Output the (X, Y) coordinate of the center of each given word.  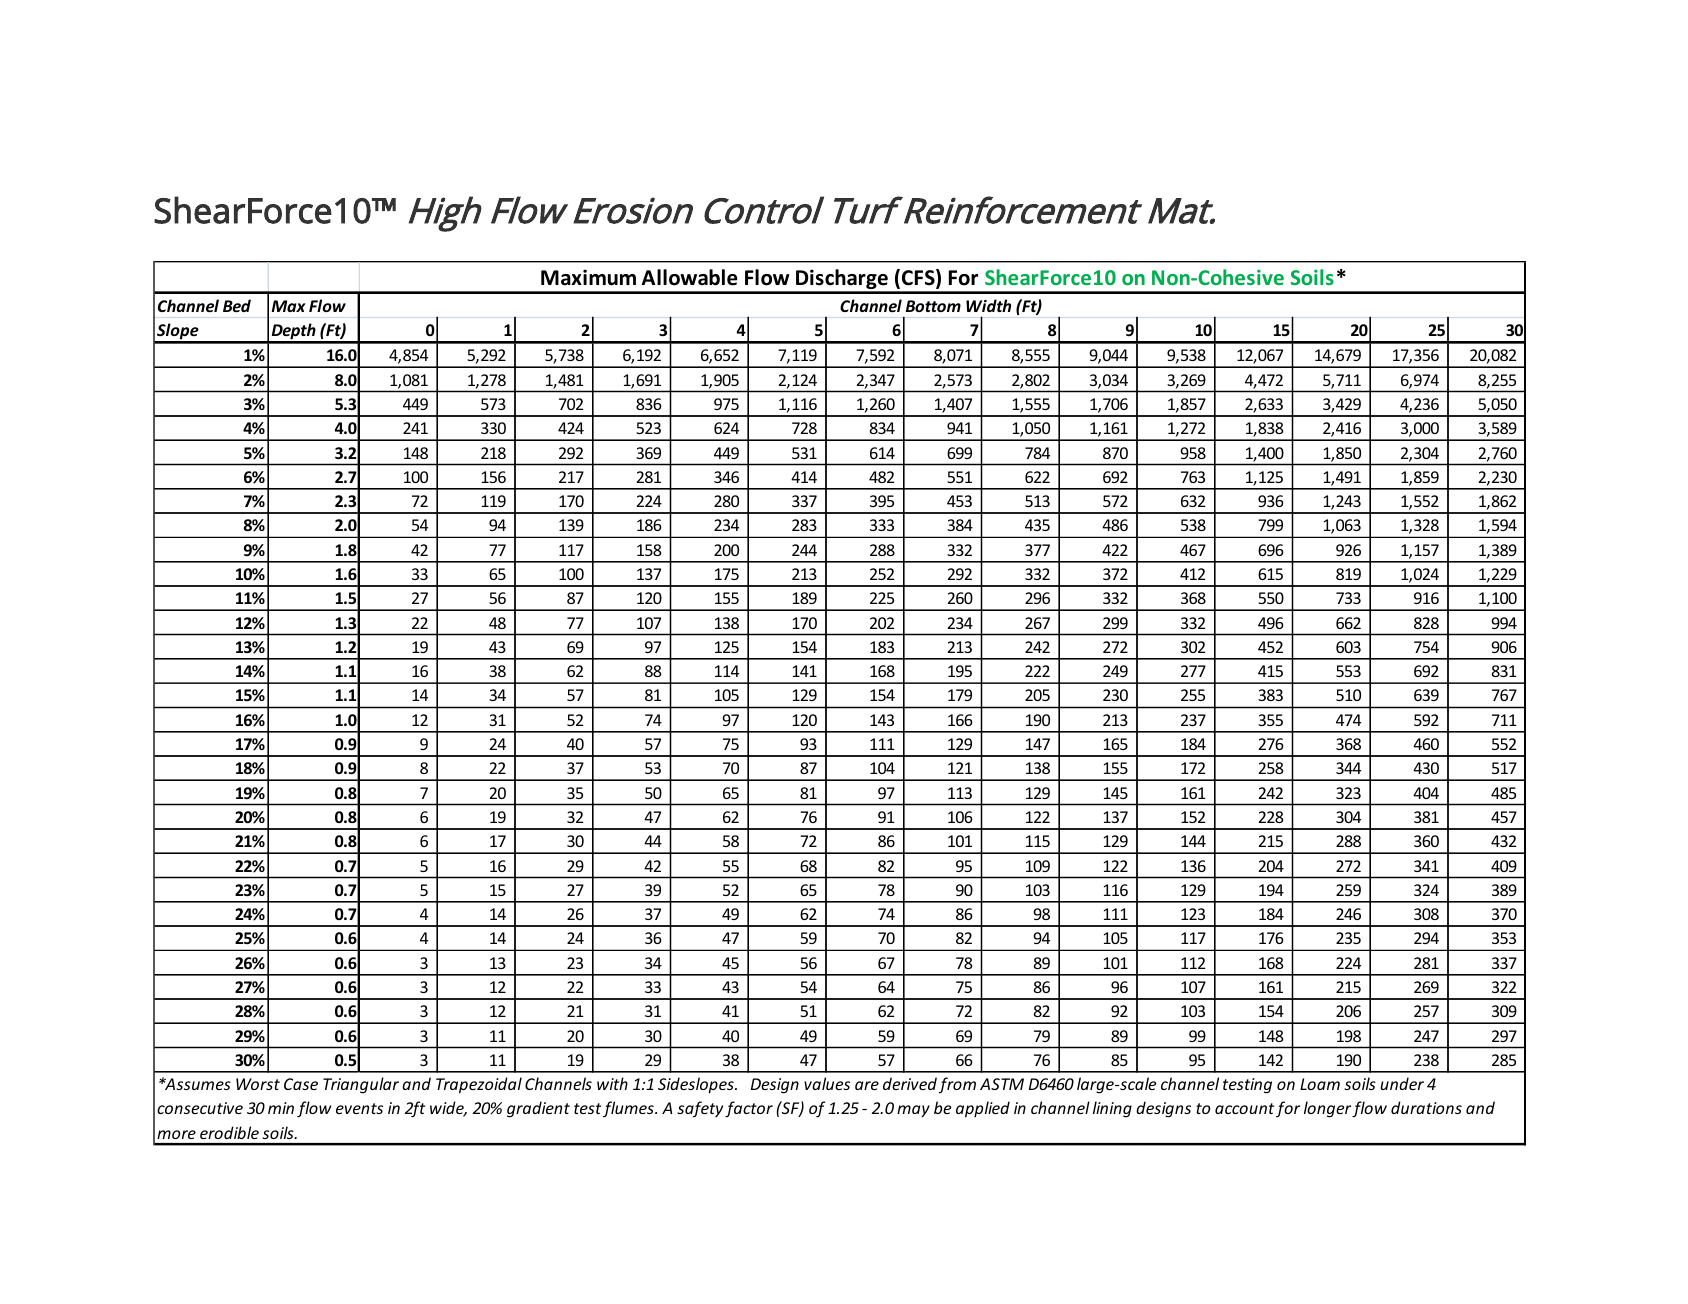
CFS (919, 278)
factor (749, 1109)
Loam (1320, 1084)
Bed (237, 305)
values (827, 1083)
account (1244, 1108)
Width (988, 305)
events (359, 1108)
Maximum (588, 277)
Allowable (690, 277)
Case (301, 1084)
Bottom (933, 306)
